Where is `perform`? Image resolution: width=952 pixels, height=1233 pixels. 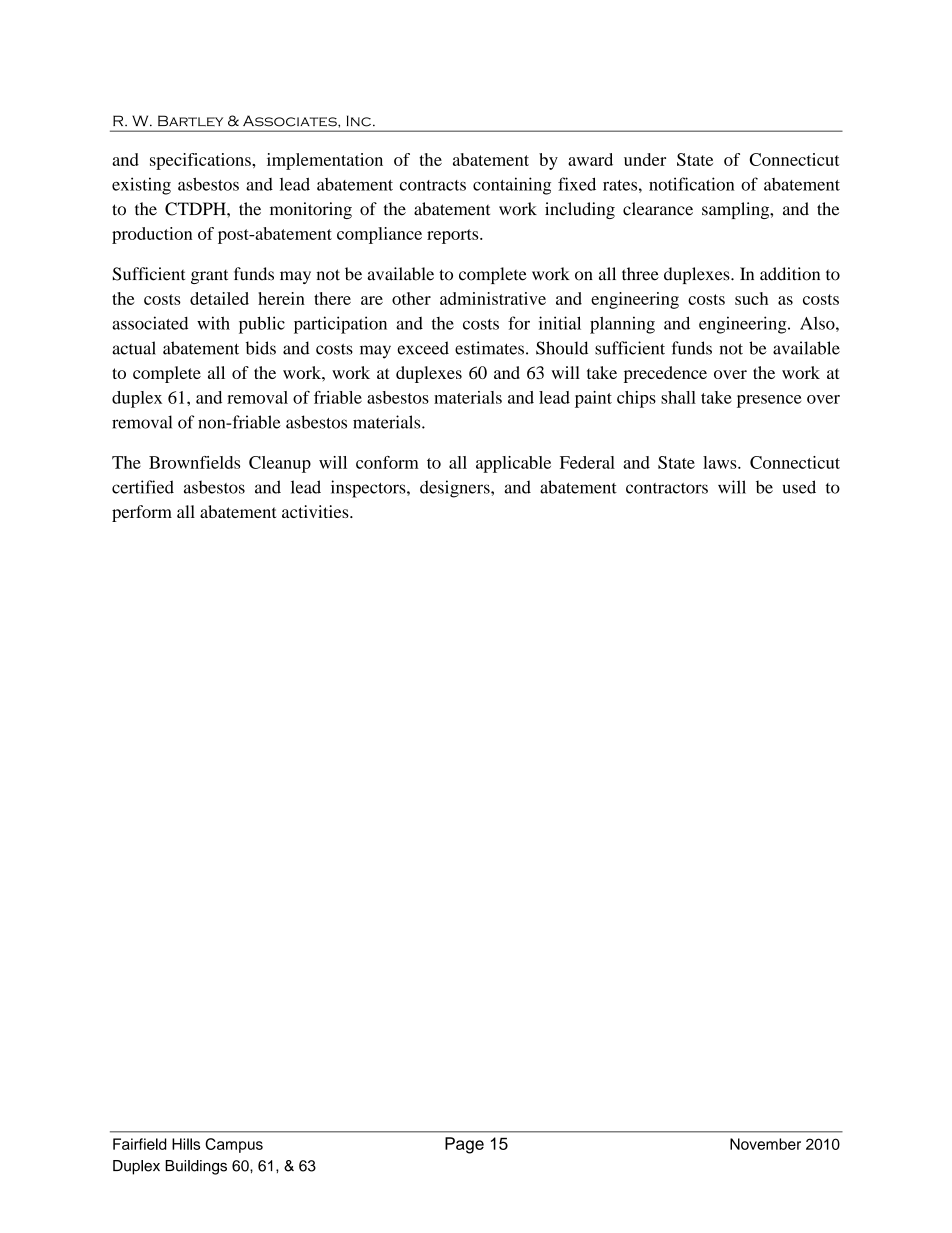
perform is located at coordinates (142, 513).
